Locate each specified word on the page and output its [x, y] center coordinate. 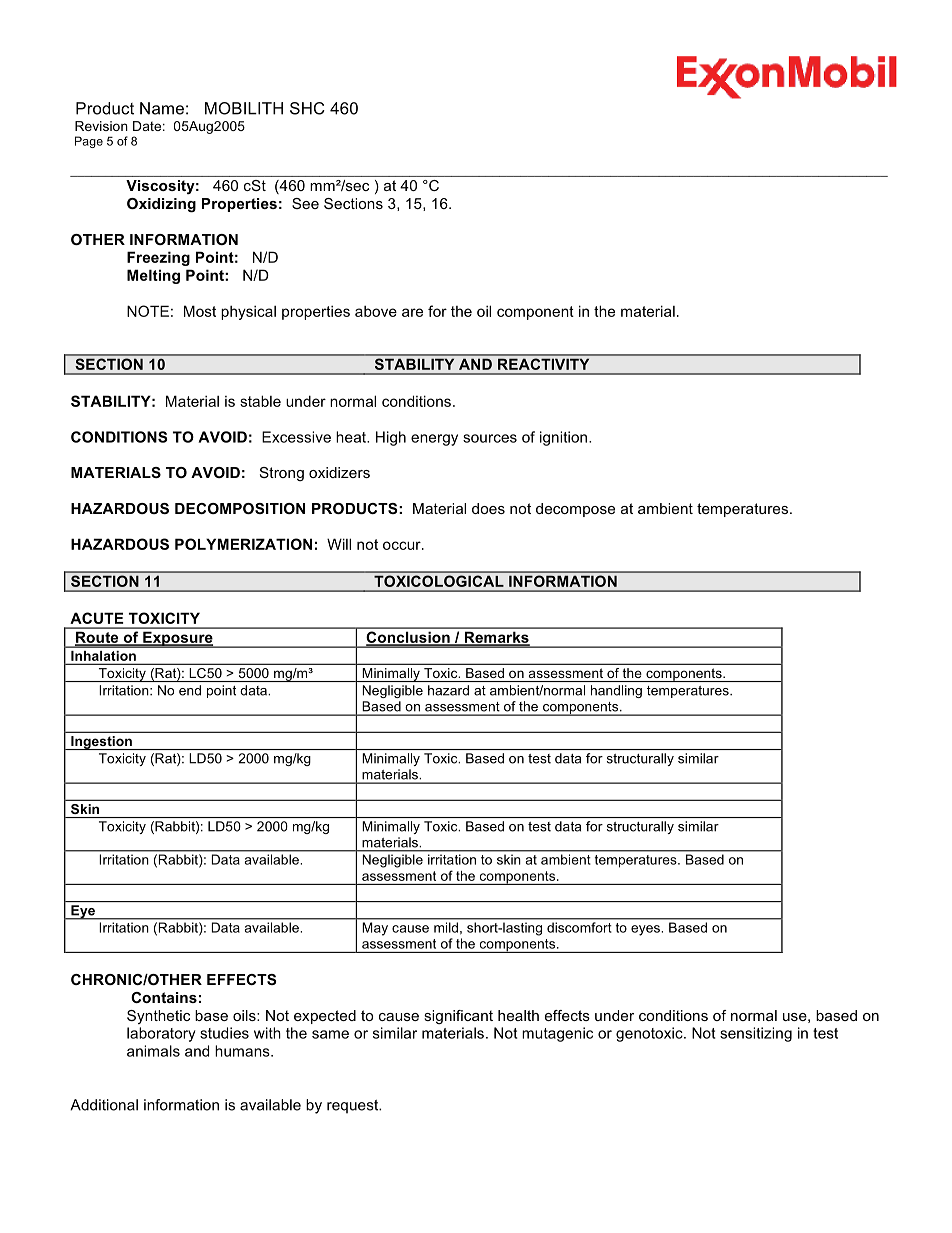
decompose [575, 510]
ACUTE [97, 618]
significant [458, 1017]
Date [147, 126]
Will [339, 544]
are [412, 312]
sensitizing [756, 1034]
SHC [307, 108]
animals [153, 1051]
